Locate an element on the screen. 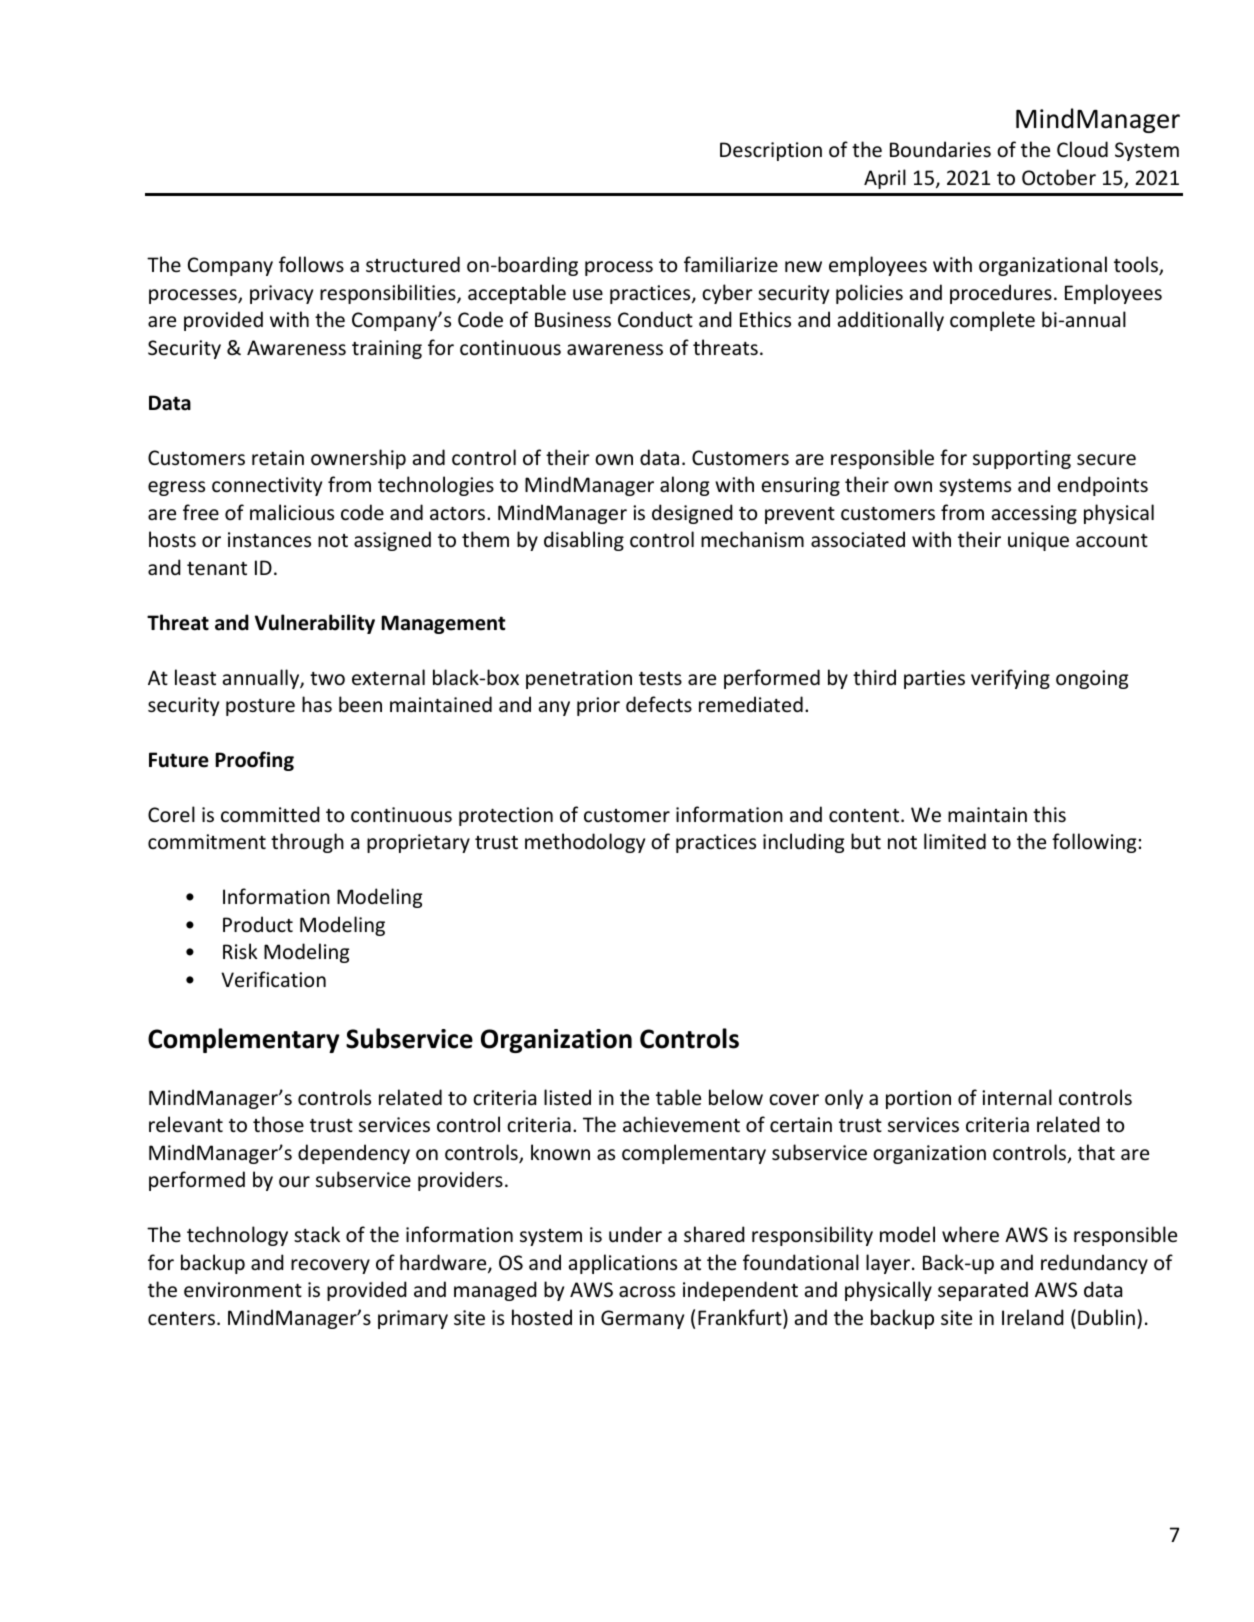  retain is located at coordinates (278, 458).
